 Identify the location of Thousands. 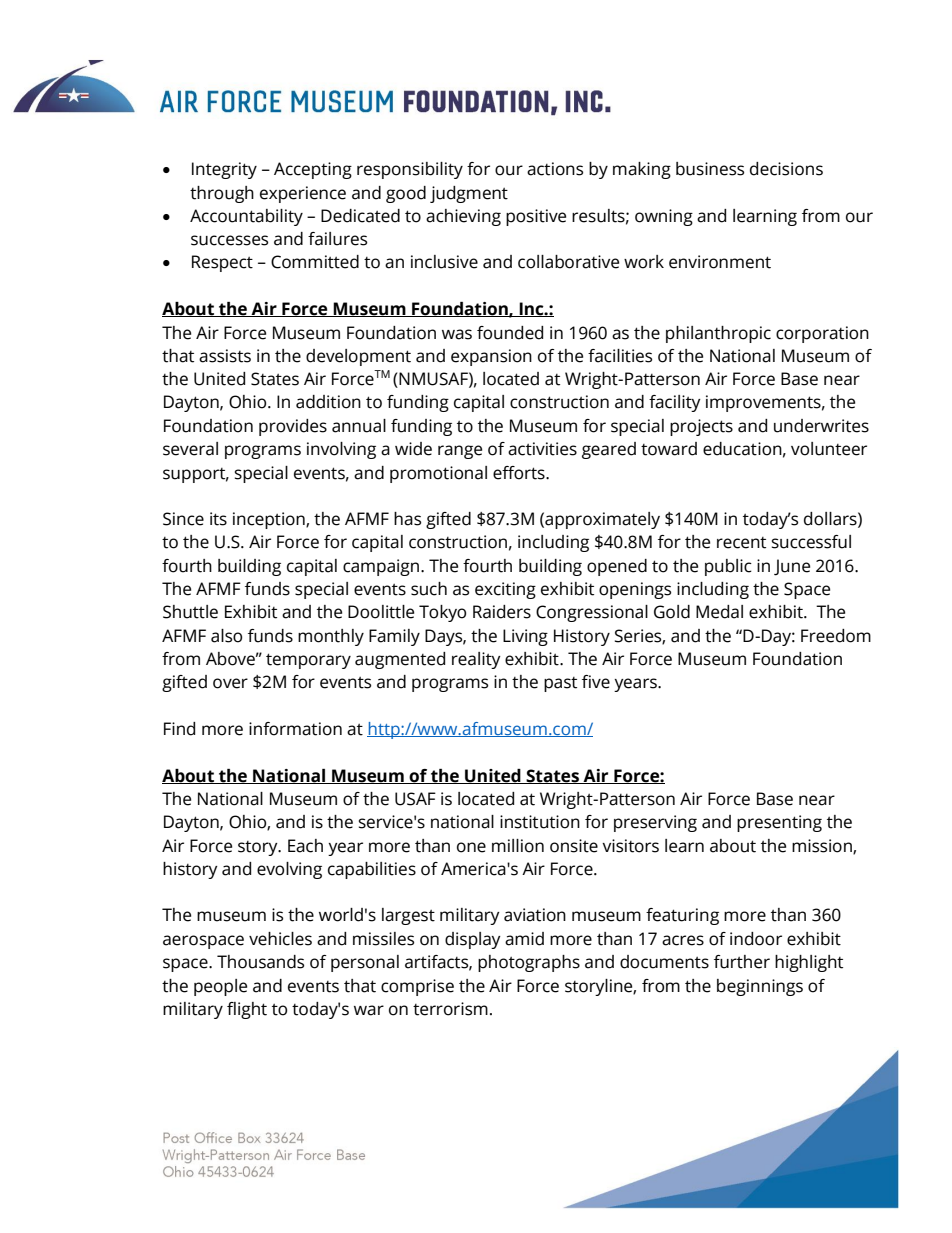
(260, 962).
